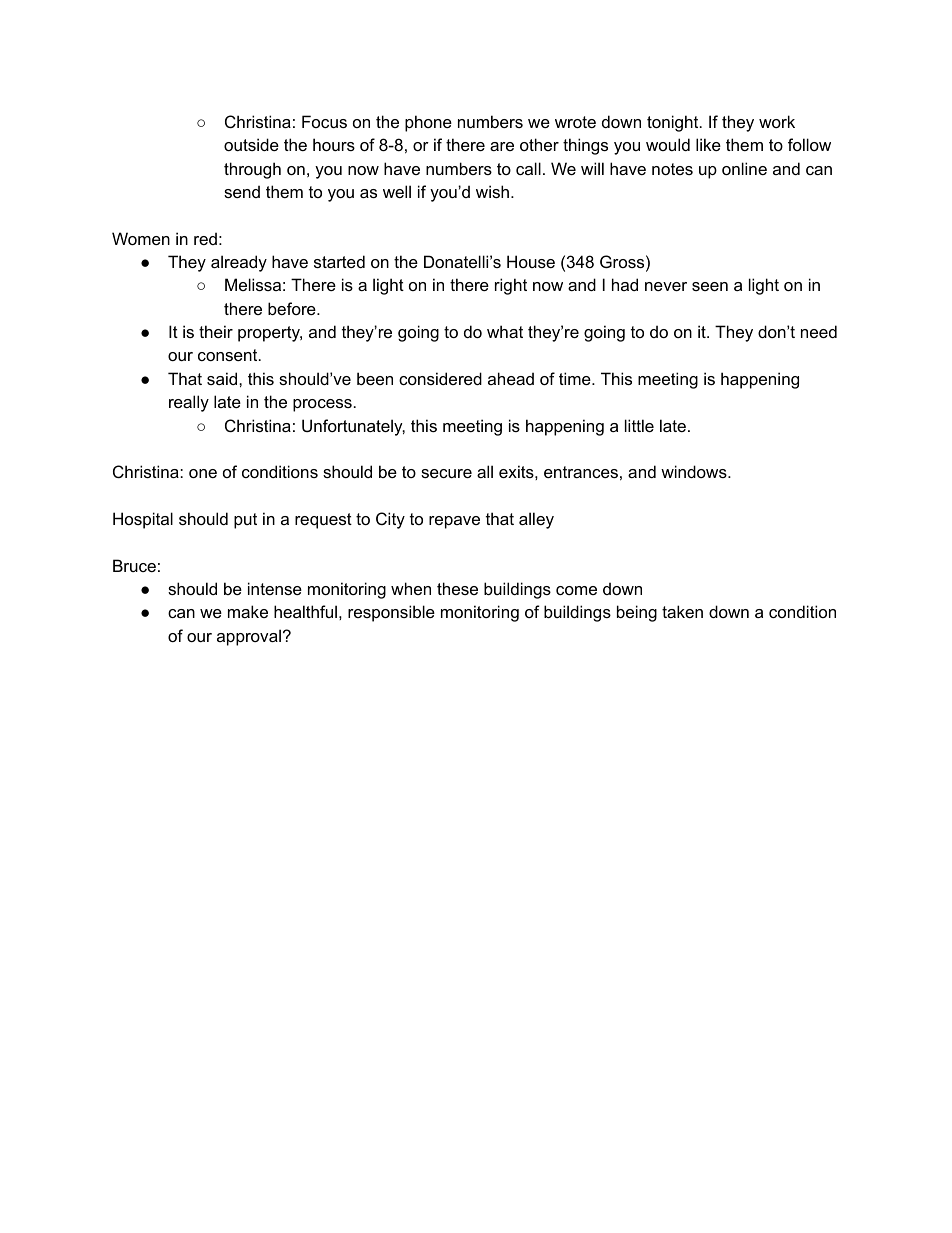 The image size is (952, 1233). What do you see at coordinates (293, 308) in the screenshot?
I see `before` at bounding box center [293, 308].
